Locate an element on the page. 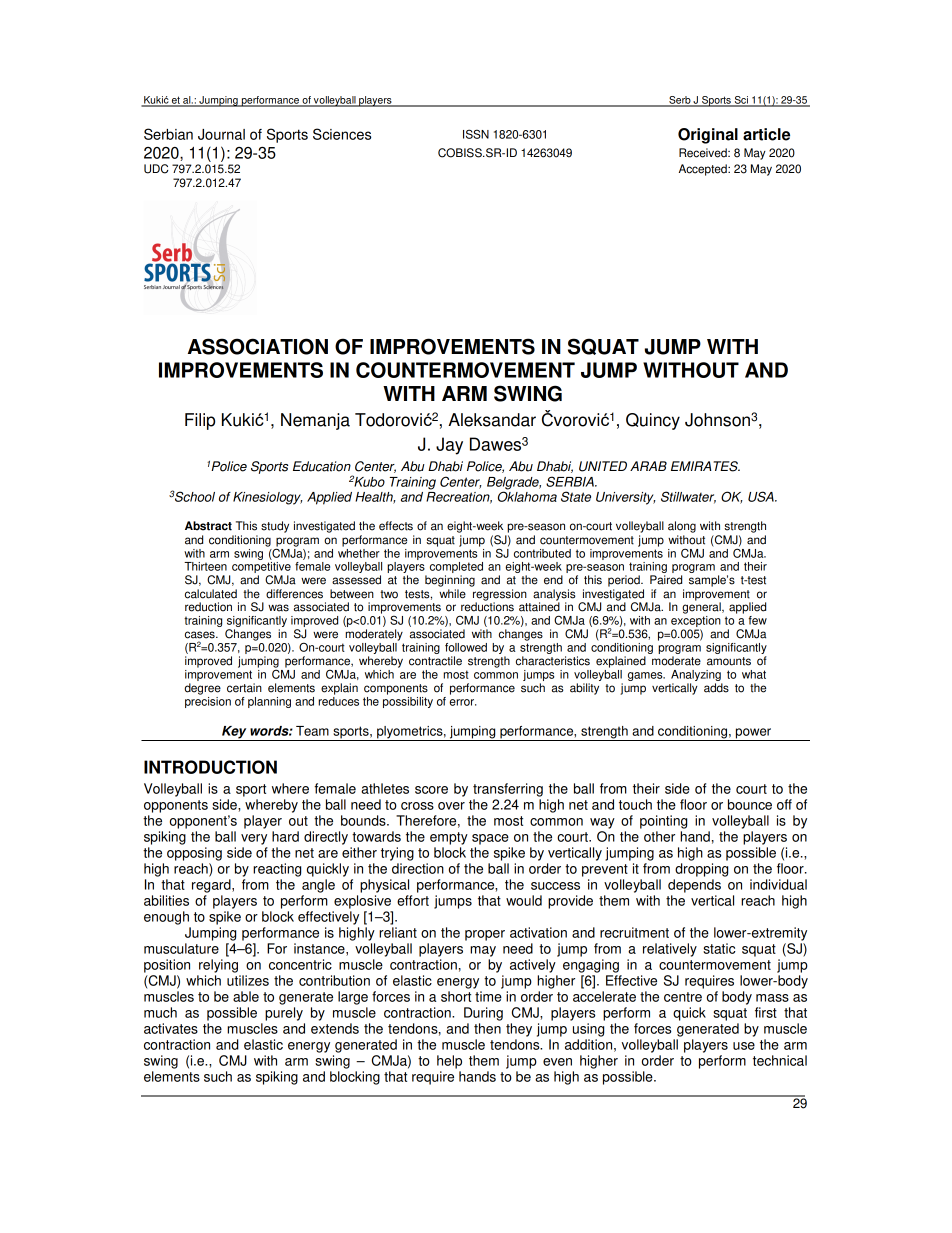 This document has height=1233, width=952. general is located at coordinates (702, 607).
